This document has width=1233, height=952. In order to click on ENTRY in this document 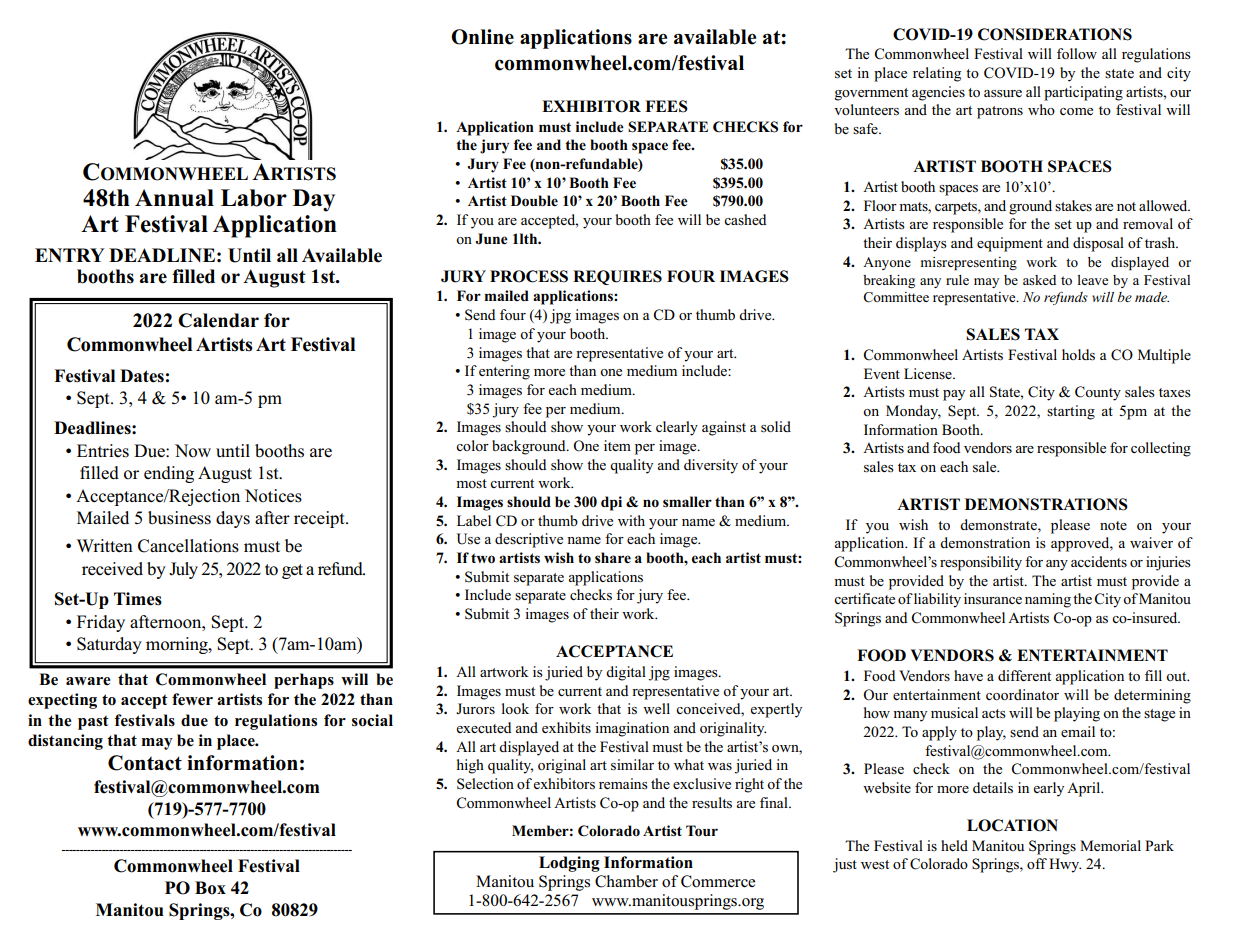, I will do `click(69, 255)`.
